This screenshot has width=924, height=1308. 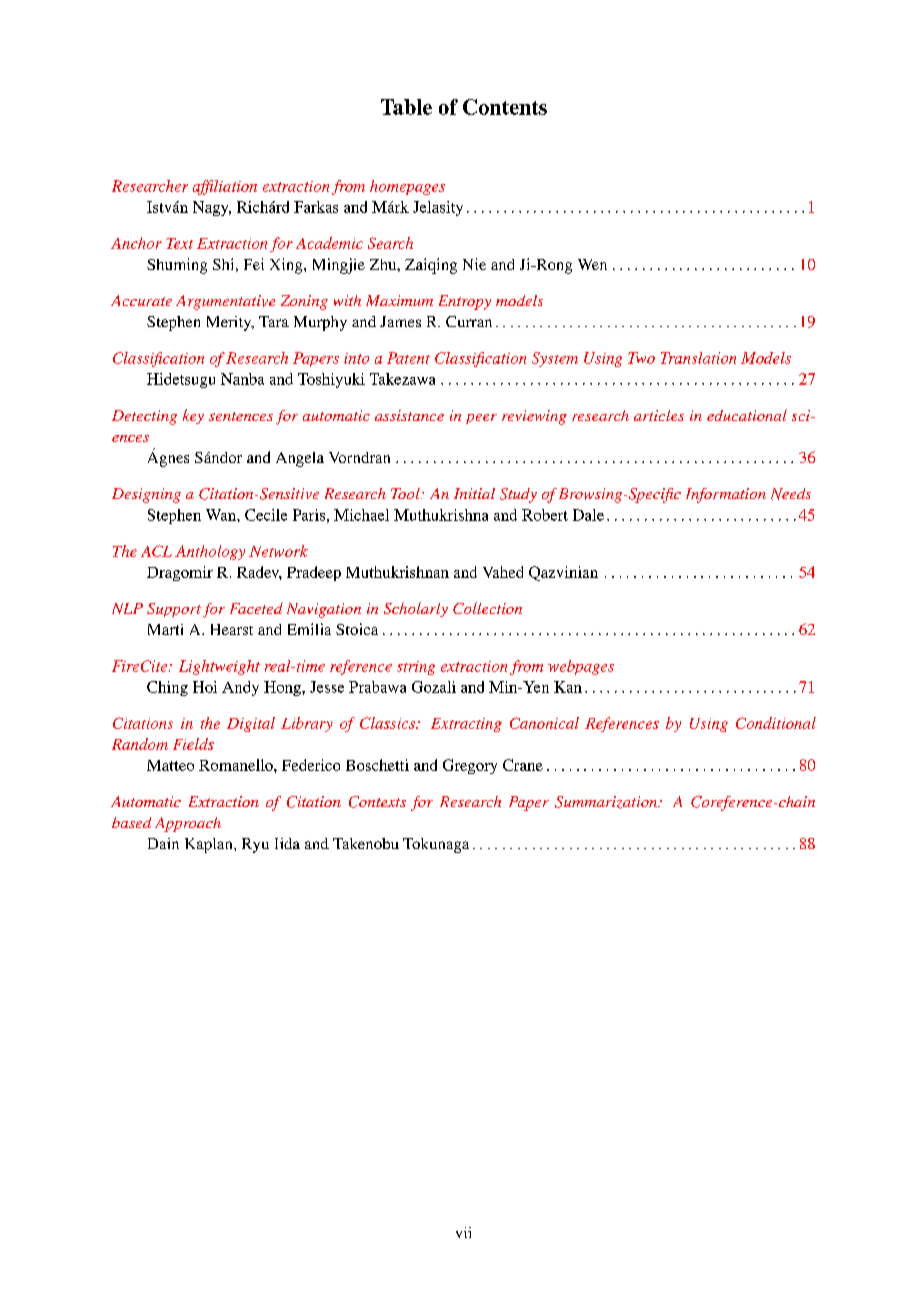 What do you see at coordinates (607, 802) in the screenshot?
I see `Summarization` at bounding box center [607, 802].
